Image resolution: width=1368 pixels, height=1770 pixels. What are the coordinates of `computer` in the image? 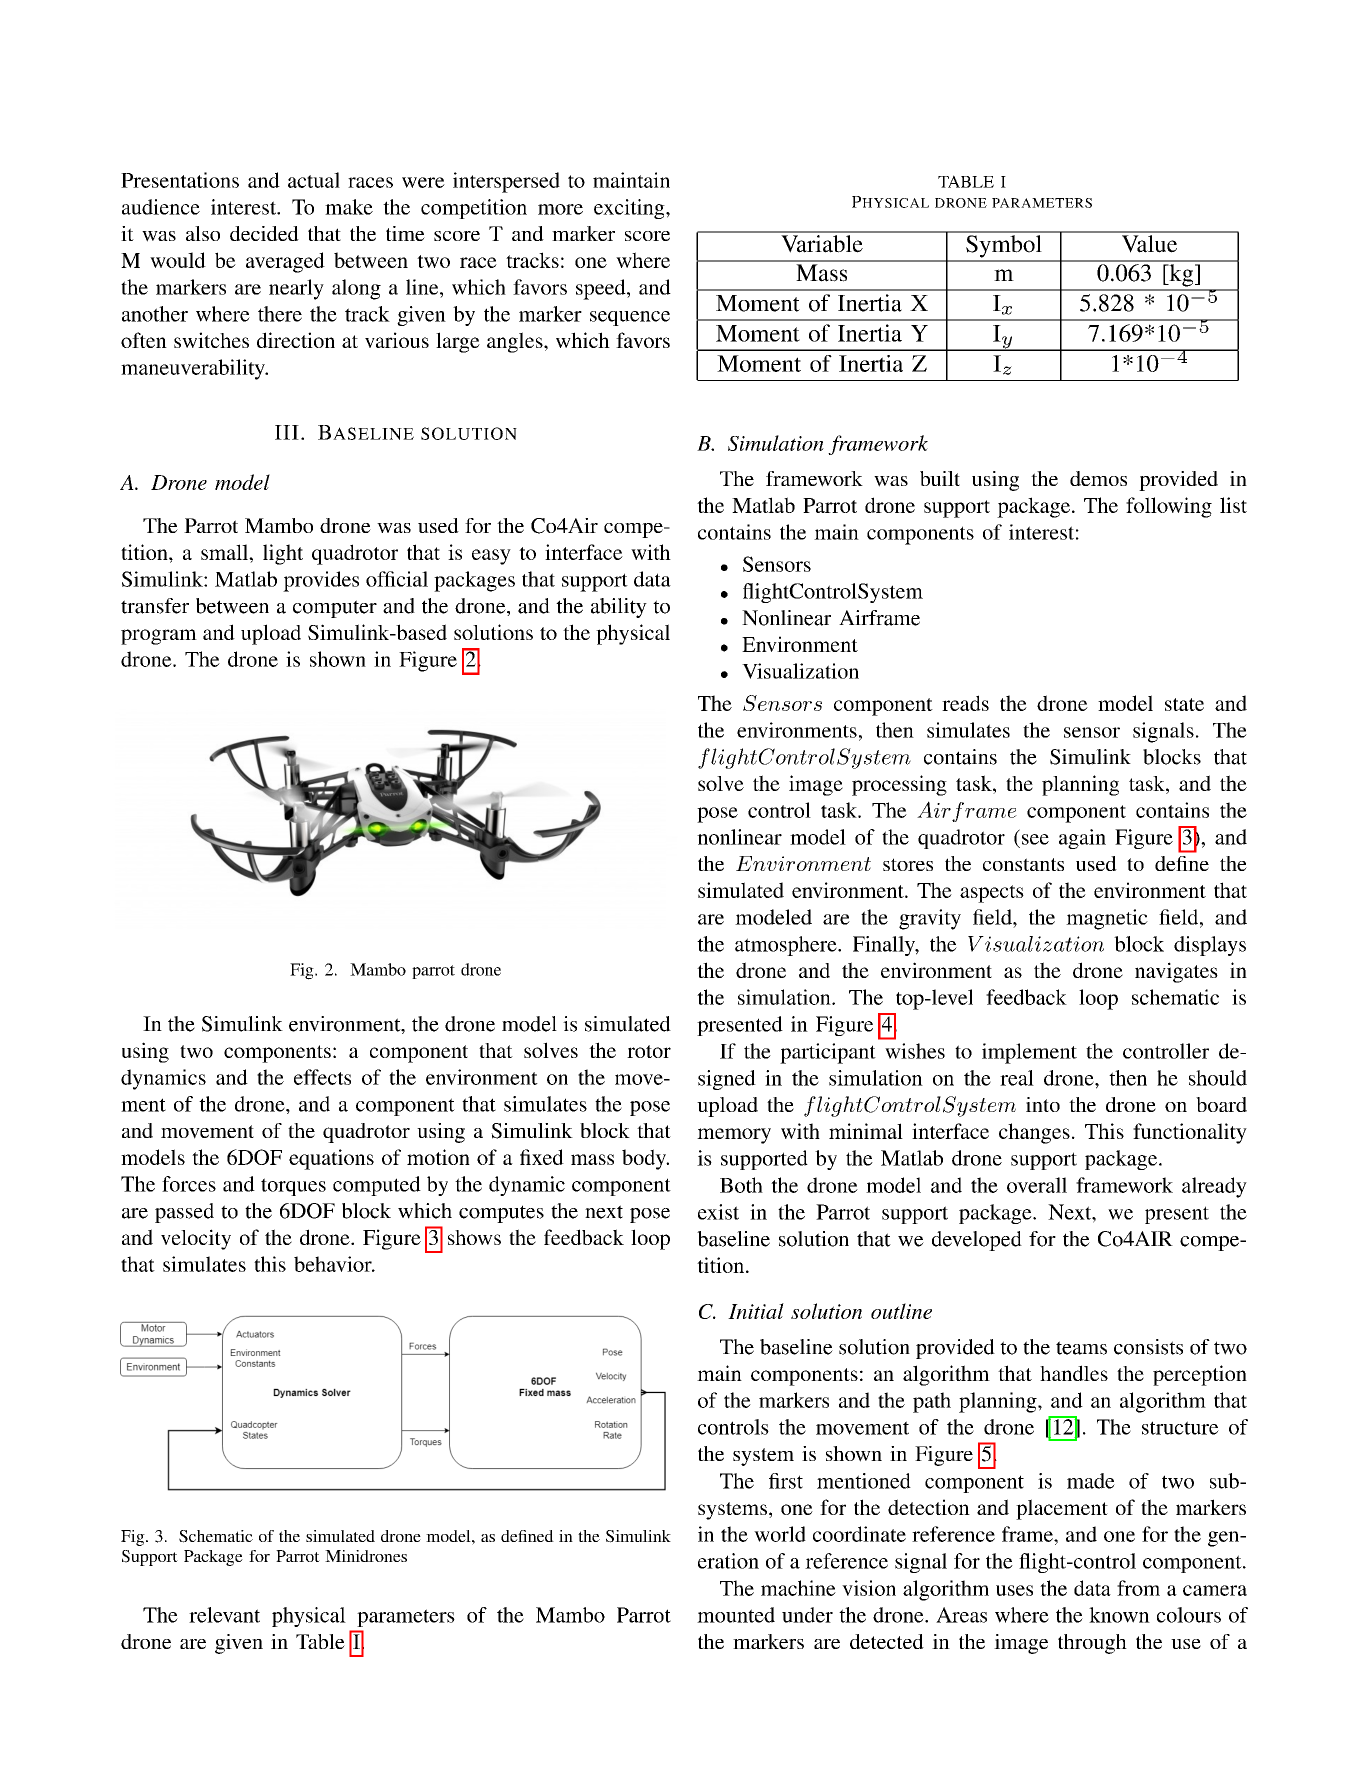 It's located at (335, 609).
